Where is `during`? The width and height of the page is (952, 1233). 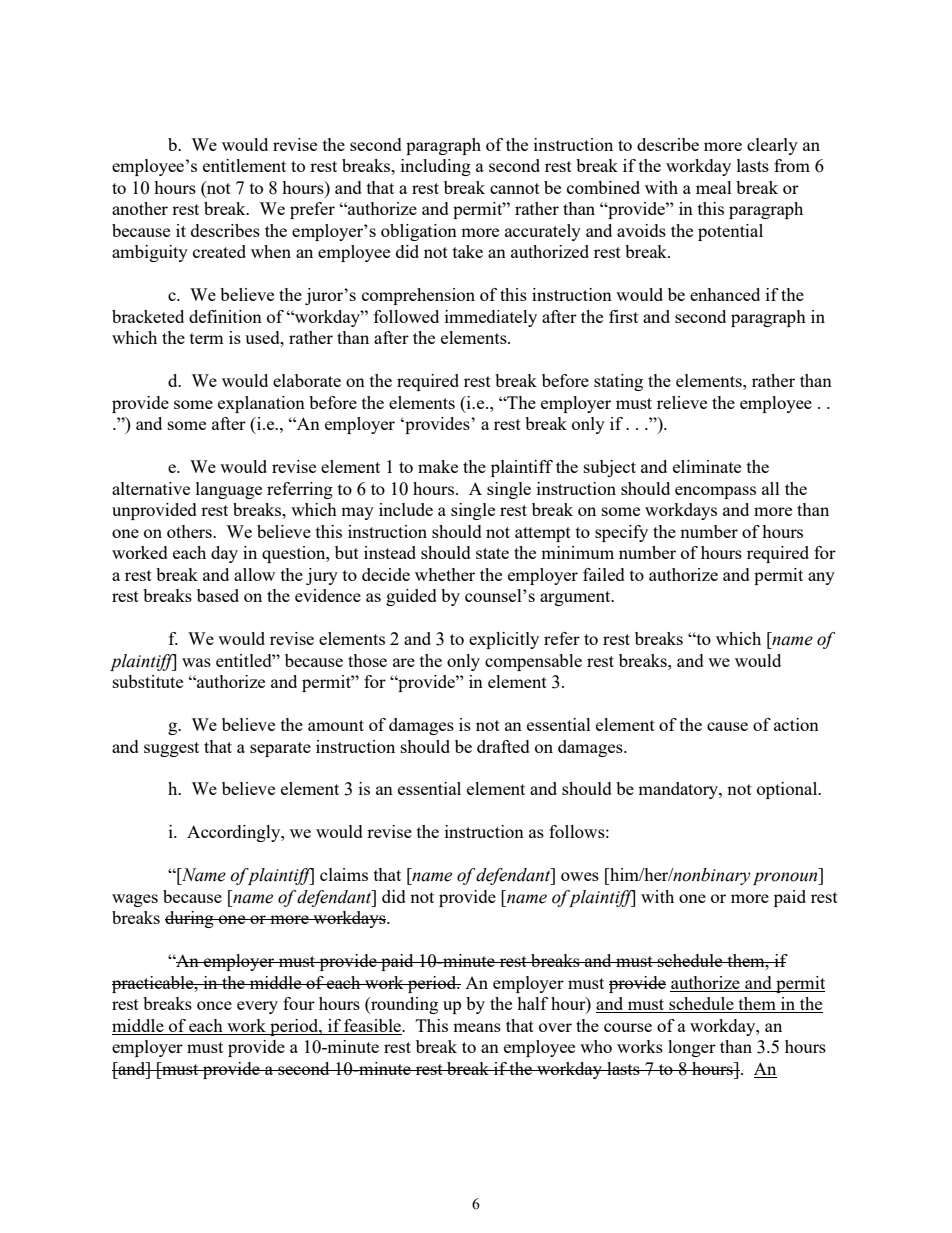 during is located at coordinates (190, 919).
